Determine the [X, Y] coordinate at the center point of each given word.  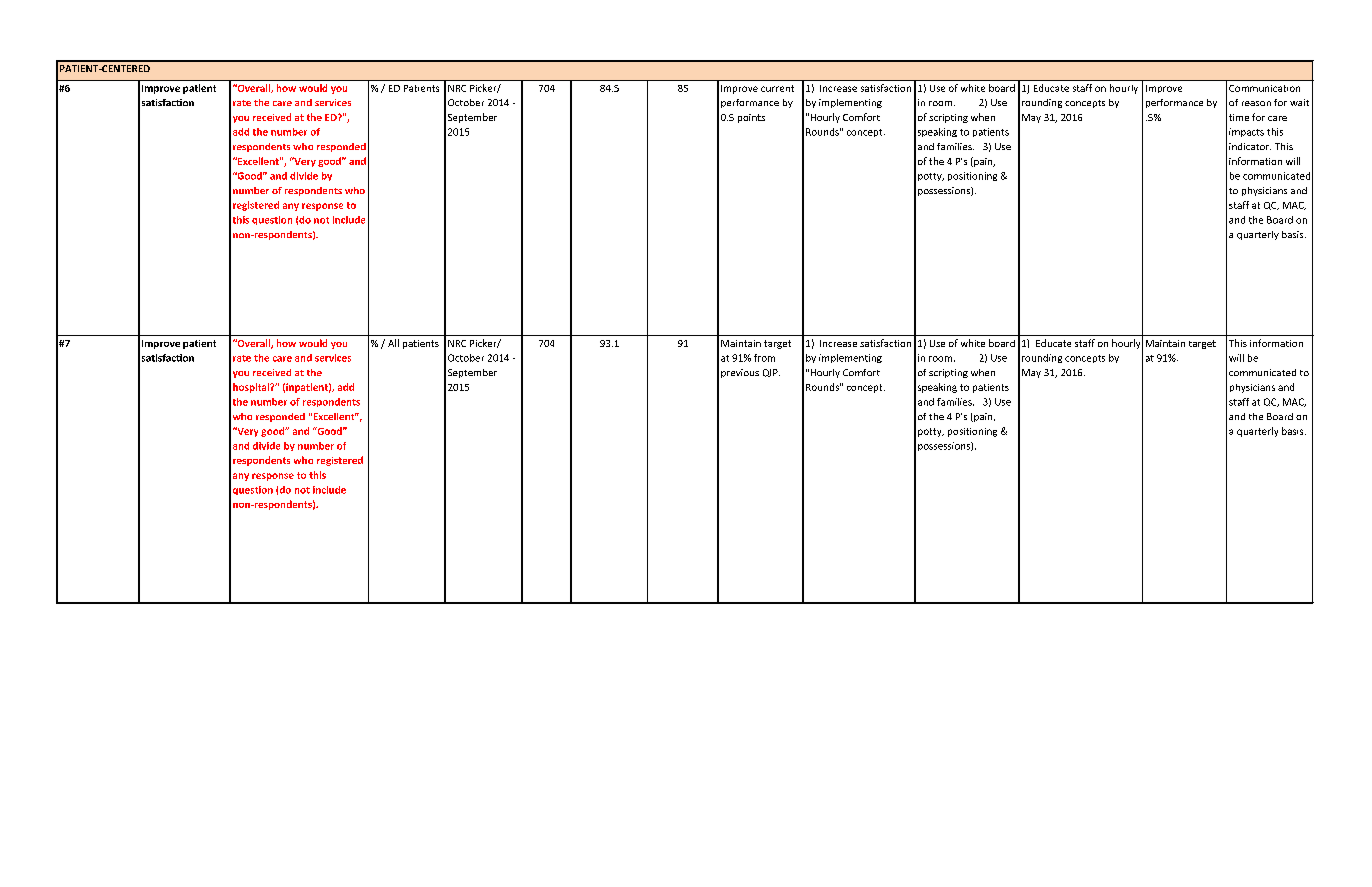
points [751, 118]
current [777, 88]
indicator [1250, 146]
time [1239, 117]
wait [1299, 102]
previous [740, 373]
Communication [1264, 88]
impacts [1246, 132]
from [764, 358]
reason [1256, 103]
